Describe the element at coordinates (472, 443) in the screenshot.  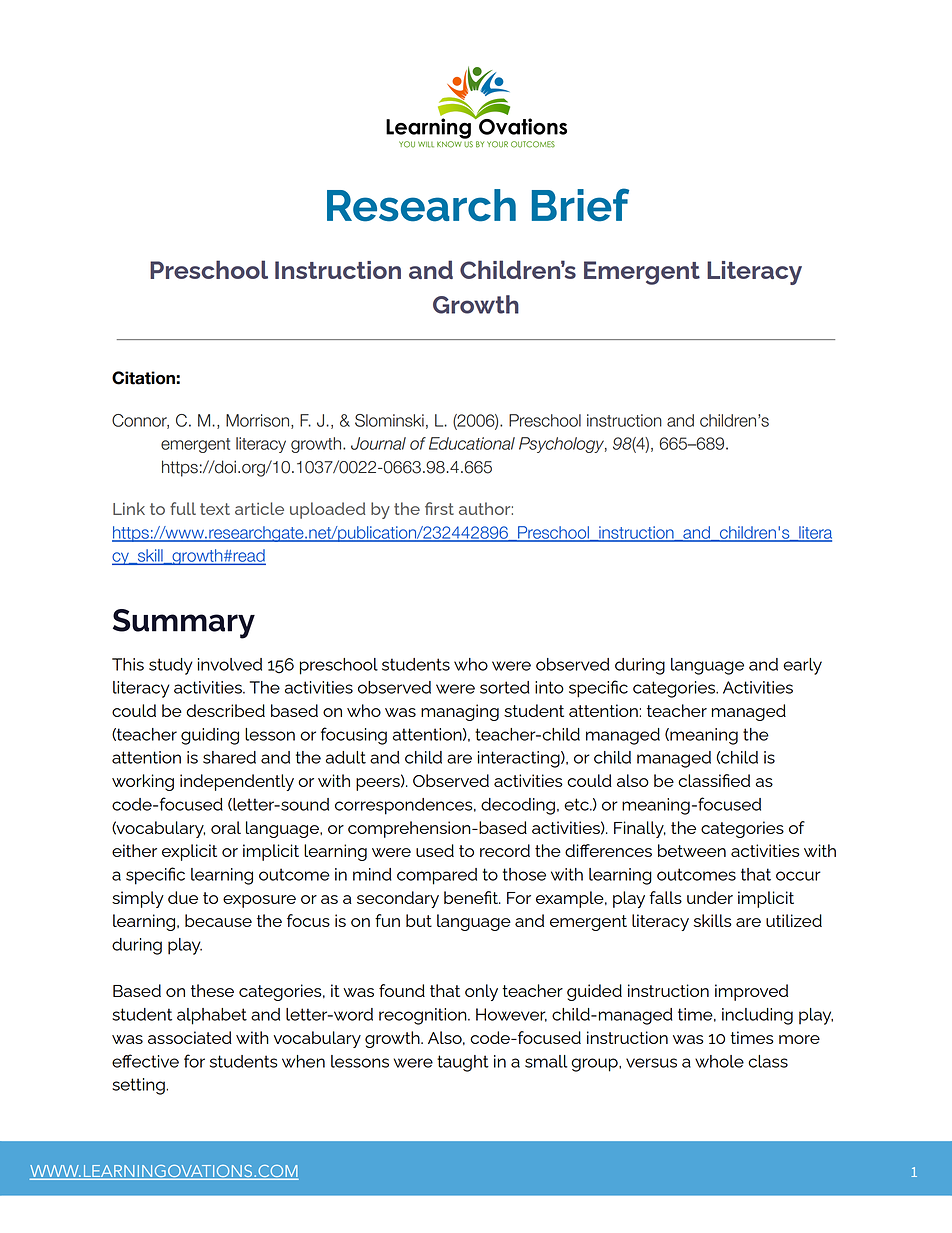
I see `Educational` at that location.
